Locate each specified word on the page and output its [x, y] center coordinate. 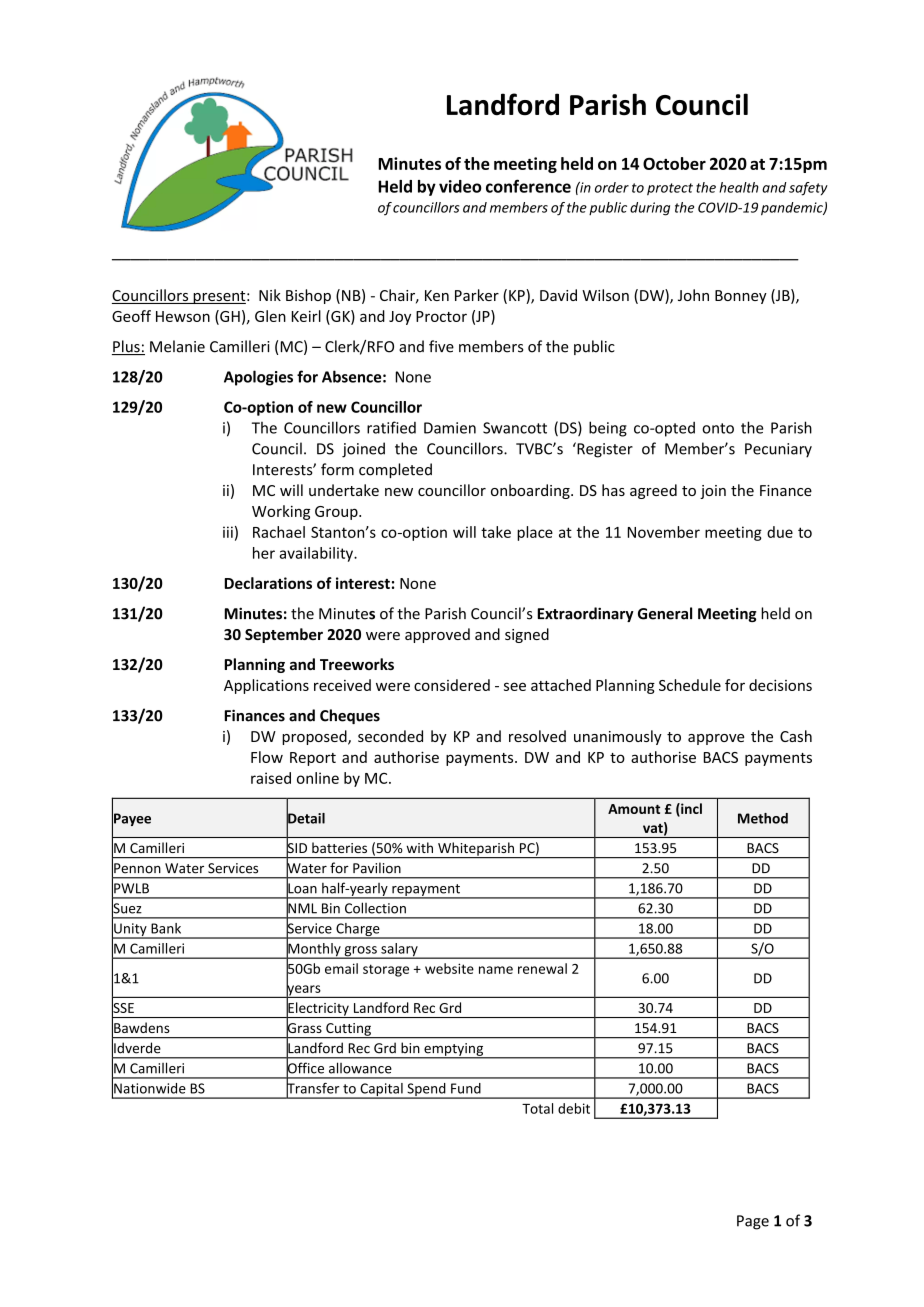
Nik [270, 295]
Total [537, 1108]
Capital [381, 1091]
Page [753, 1222]
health [739, 187]
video [460, 186]
